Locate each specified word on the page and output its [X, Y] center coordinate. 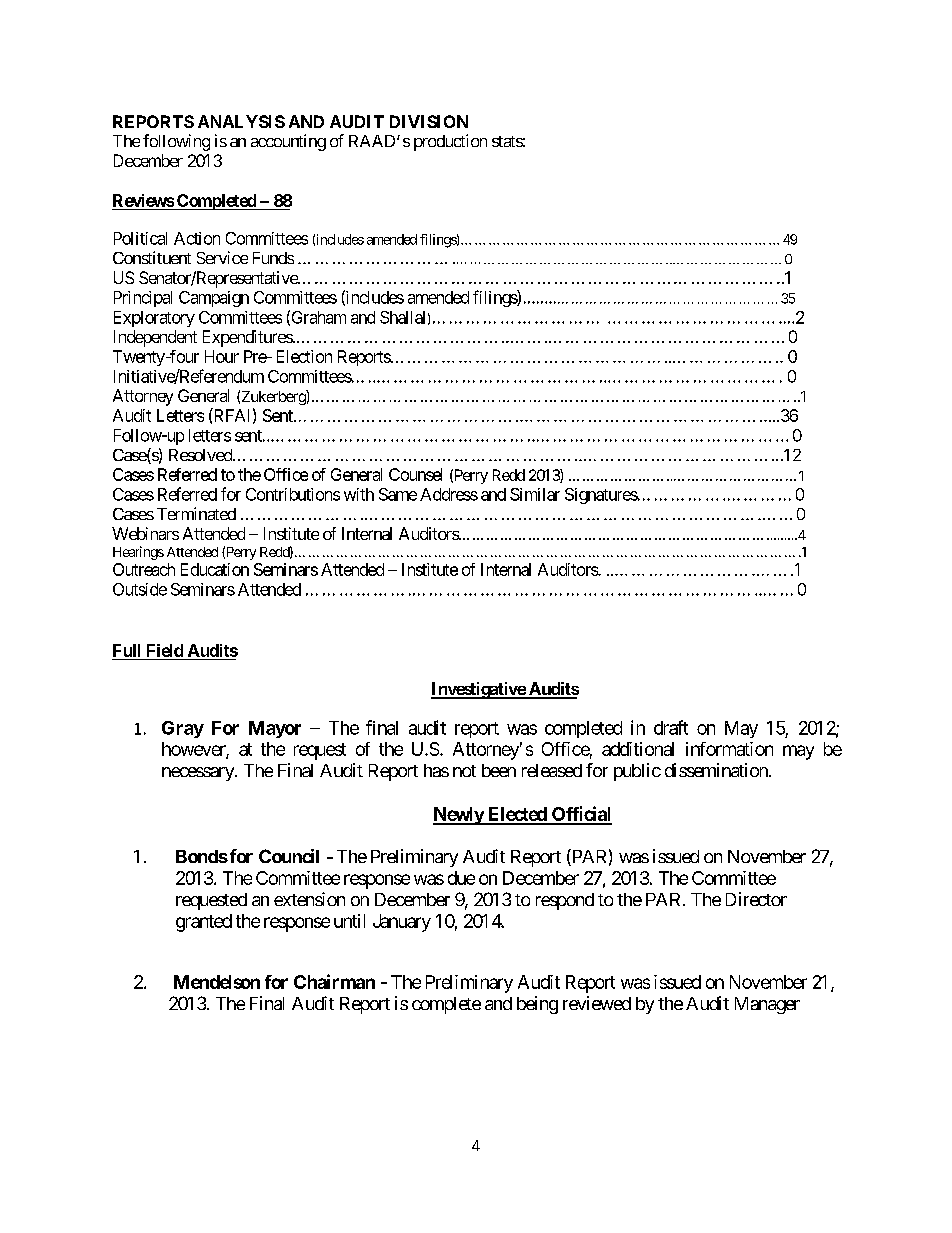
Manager [767, 1005]
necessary [199, 774]
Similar [535, 494]
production [450, 142]
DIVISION [429, 121]
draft [671, 727]
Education [215, 569]
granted [204, 923]
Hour [222, 356]
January [402, 923]
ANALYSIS [241, 121]
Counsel [415, 474]
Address [449, 494]
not [464, 771]
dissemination [717, 770]
